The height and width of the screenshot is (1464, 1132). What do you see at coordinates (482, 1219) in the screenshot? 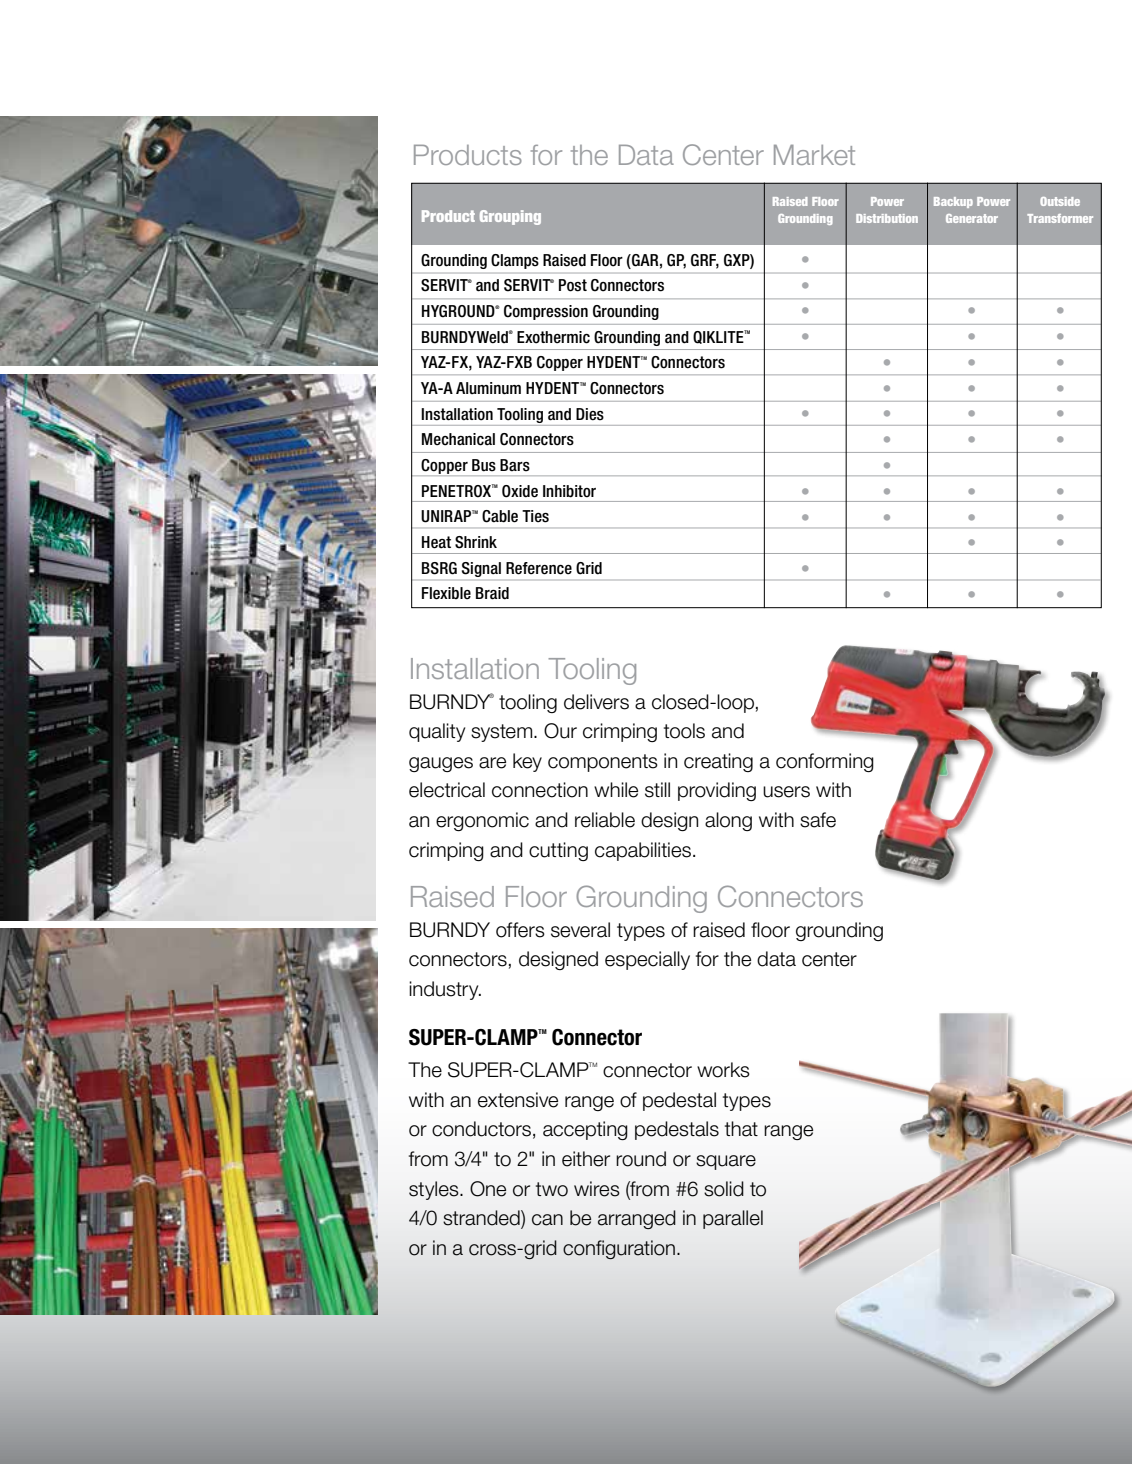
I see `stranded` at bounding box center [482, 1219].
